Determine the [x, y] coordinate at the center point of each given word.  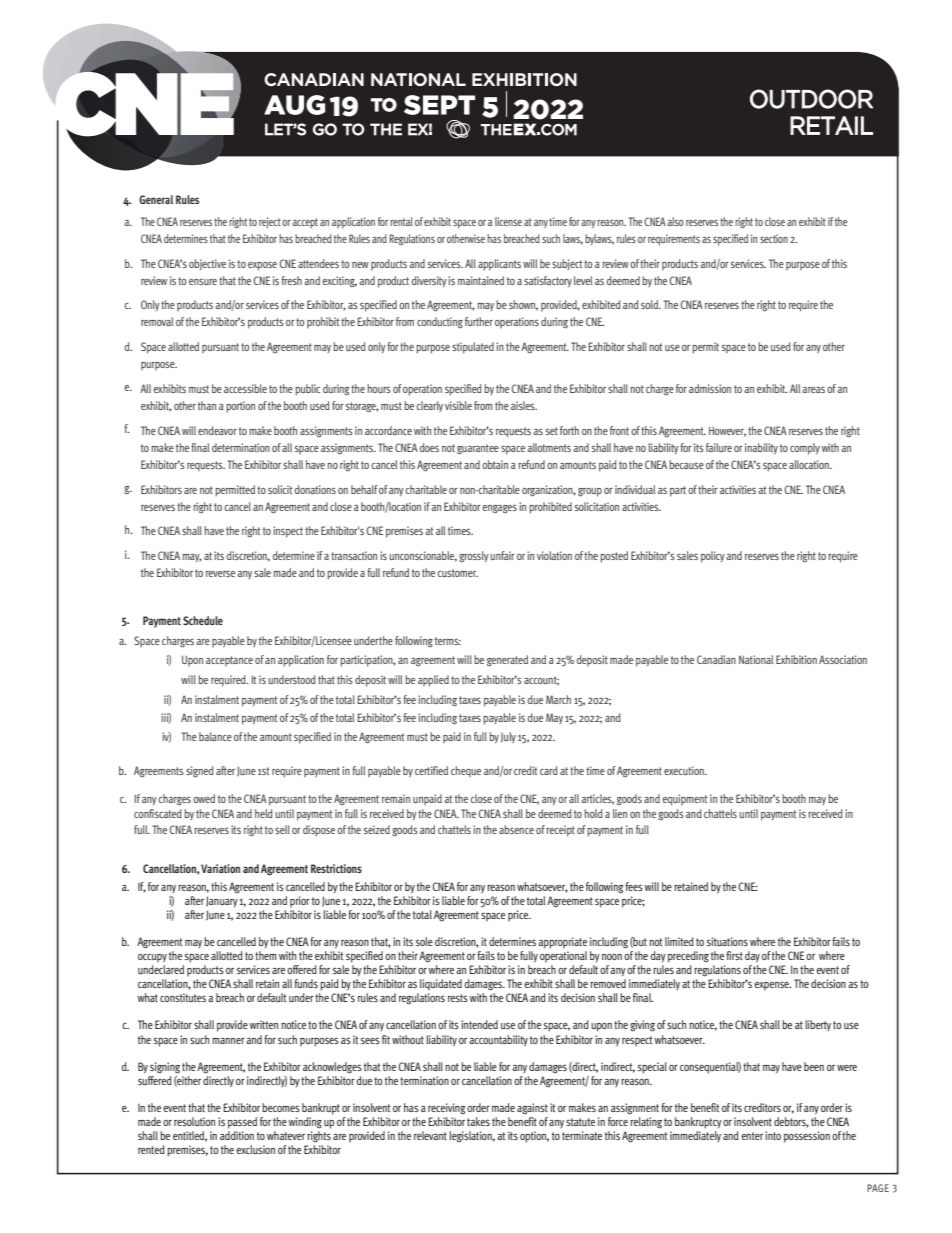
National [756, 659]
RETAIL [831, 125]
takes [478, 1121]
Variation [220, 868]
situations [727, 941]
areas [813, 389]
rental [401, 221]
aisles [524, 405]
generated [507, 661]
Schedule [203, 620]
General [156, 199]
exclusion [256, 1149]
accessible [245, 388]
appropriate [562, 943]
